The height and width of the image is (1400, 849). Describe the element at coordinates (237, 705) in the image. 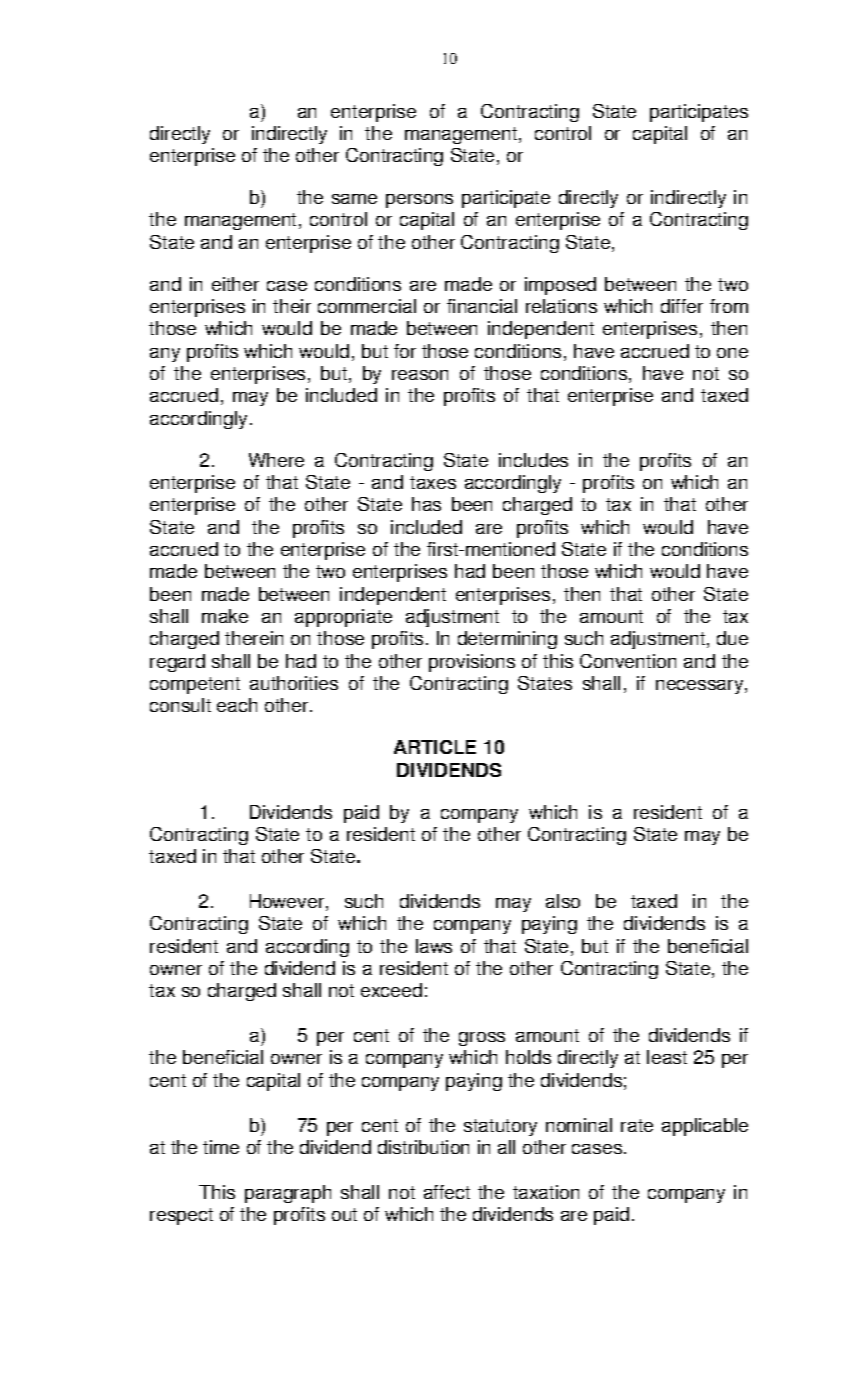

I see `each` at that location.
